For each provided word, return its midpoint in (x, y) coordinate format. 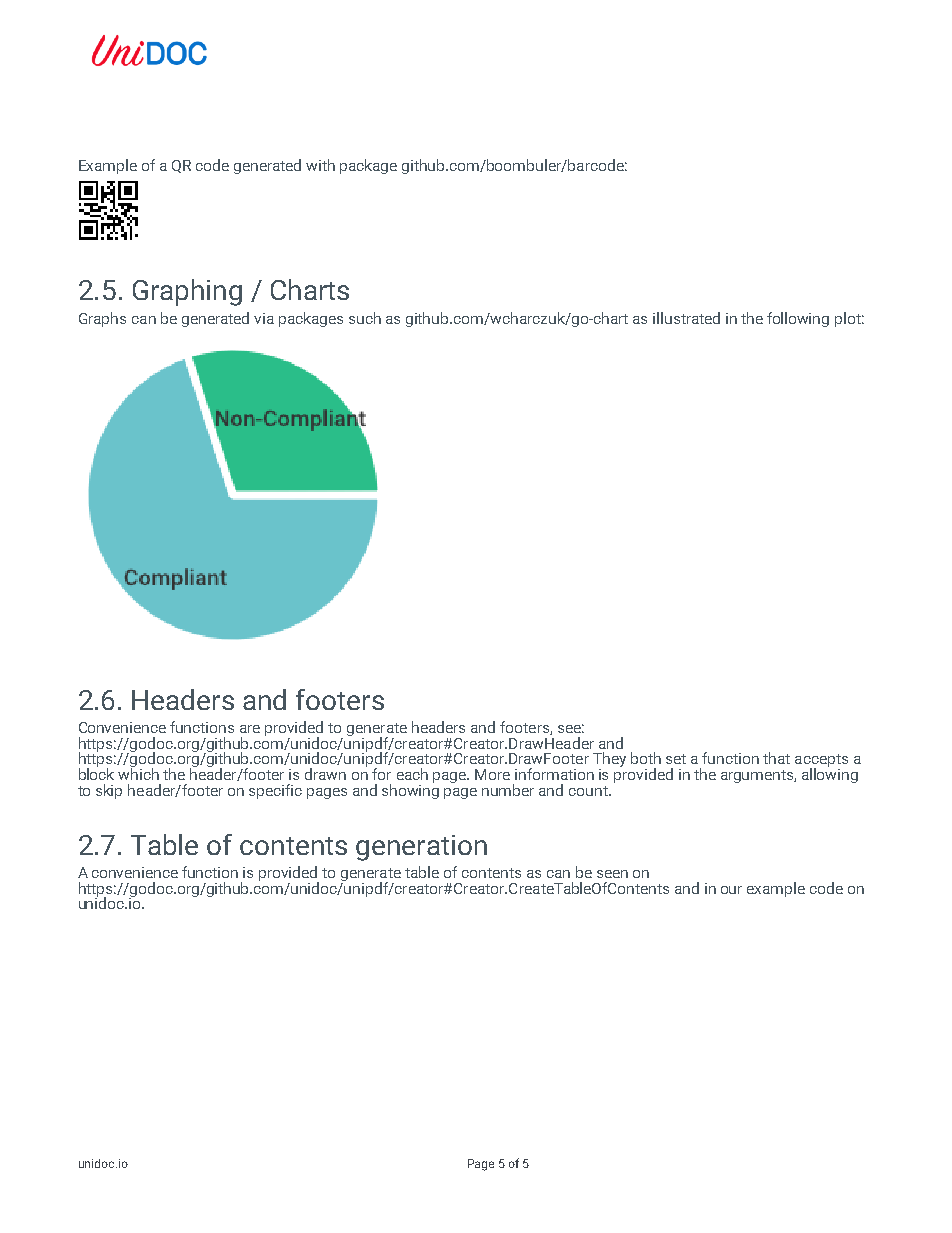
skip (109, 791)
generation (421, 848)
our (731, 890)
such (365, 318)
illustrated (686, 318)
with (320, 165)
